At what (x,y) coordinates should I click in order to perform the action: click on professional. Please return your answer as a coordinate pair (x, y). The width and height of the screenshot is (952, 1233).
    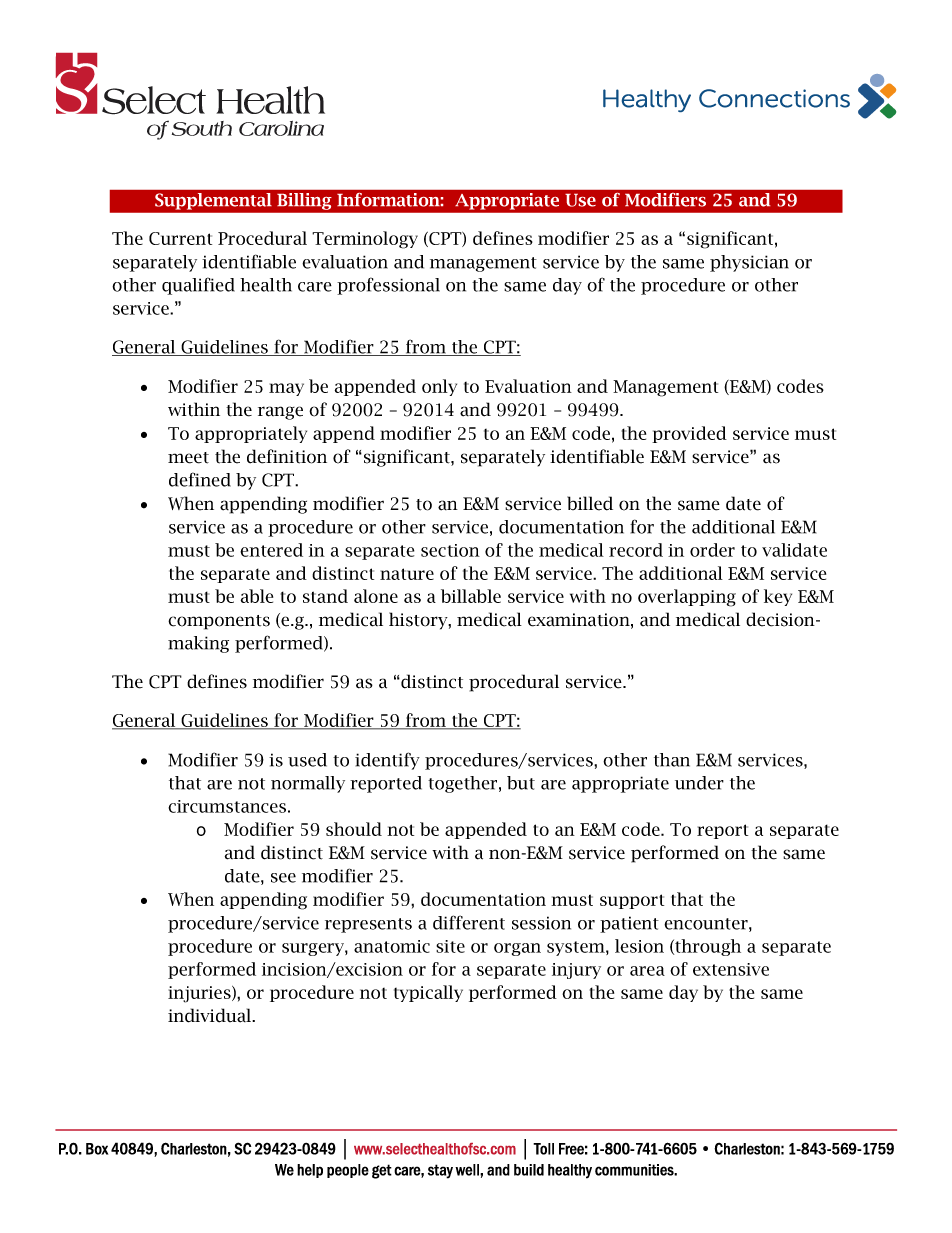
    Looking at the image, I should click on (388, 286).
